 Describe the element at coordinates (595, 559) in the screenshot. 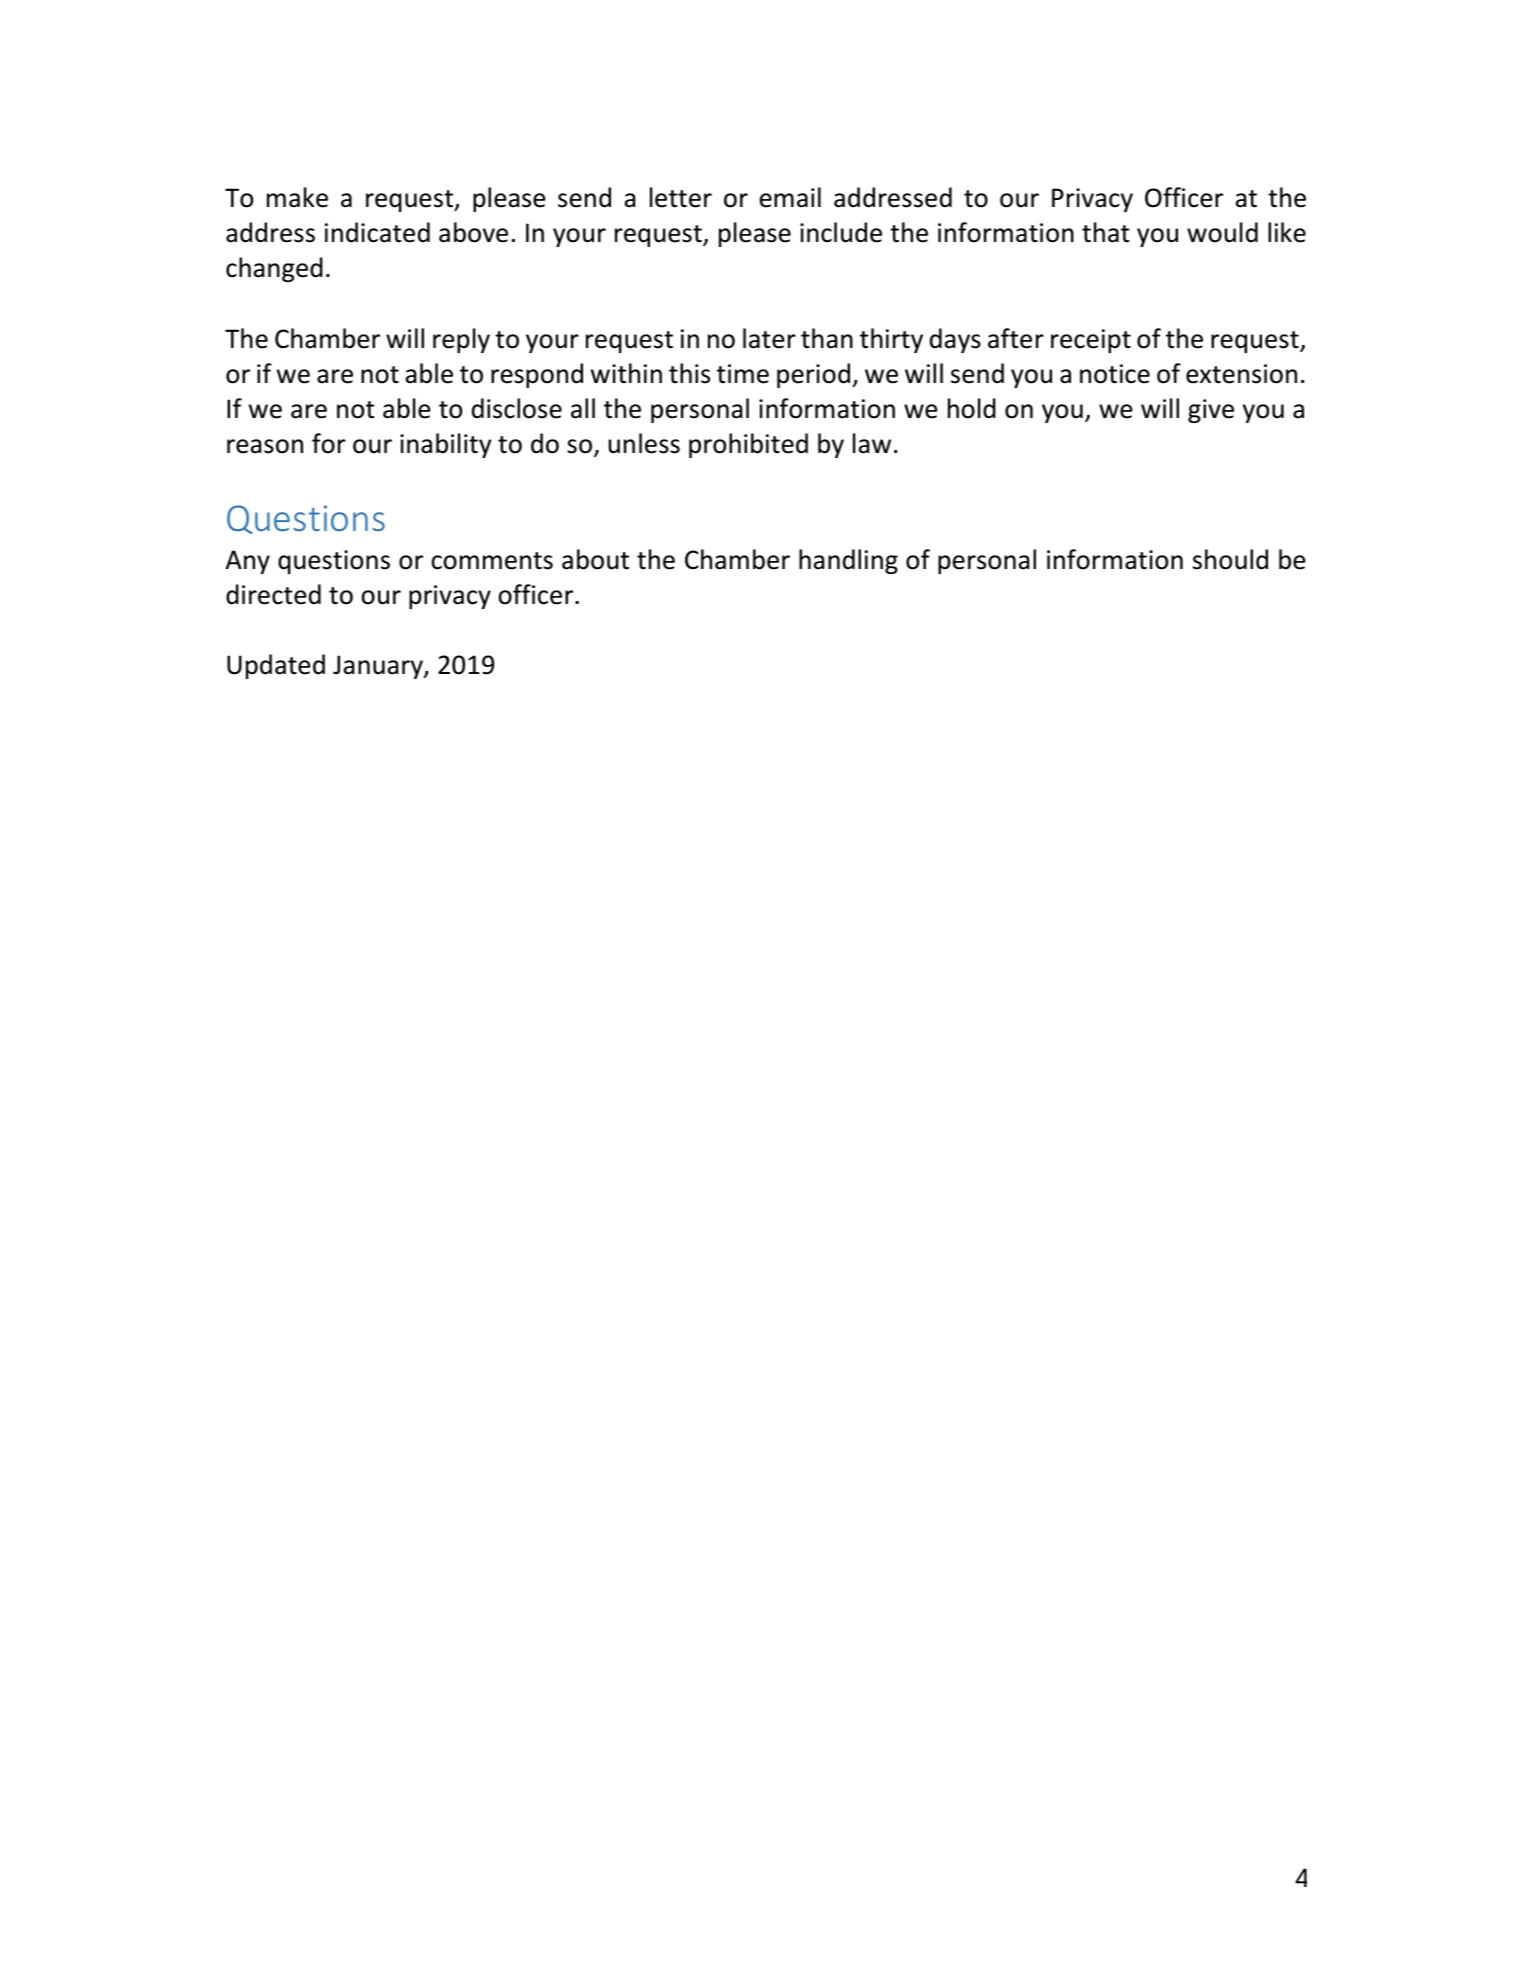

I see `about` at that location.
